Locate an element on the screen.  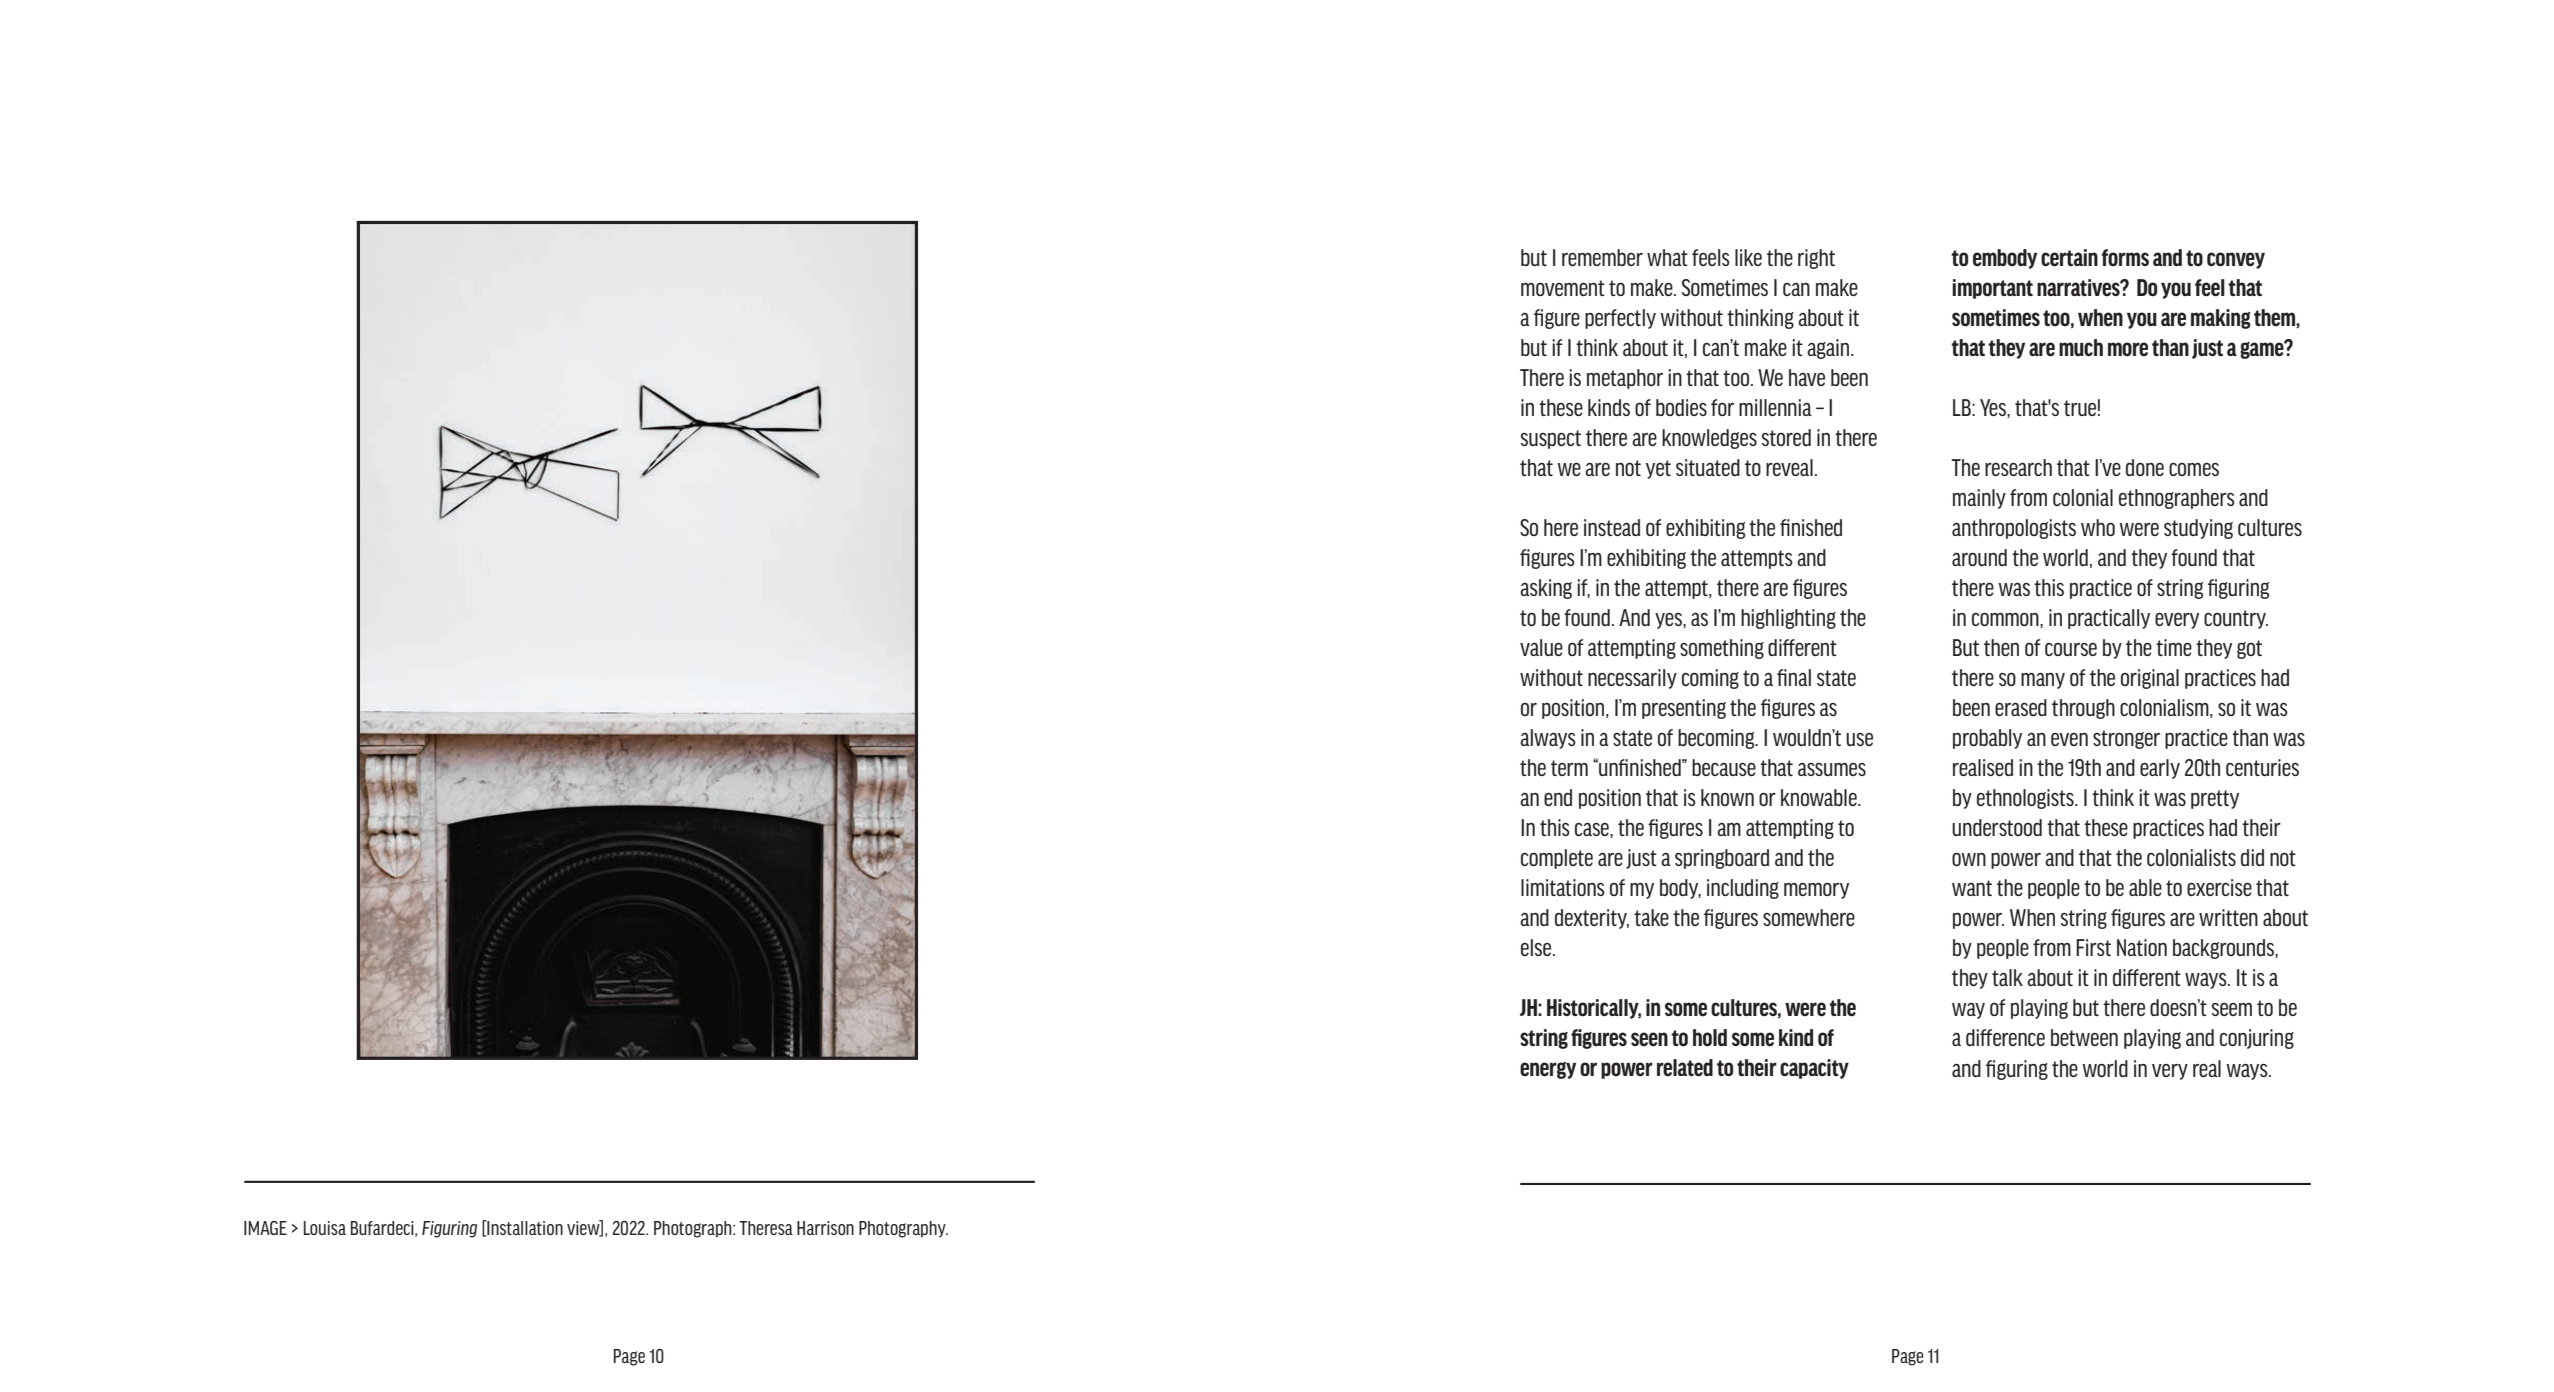
term is located at coordinates (1569, 768).
